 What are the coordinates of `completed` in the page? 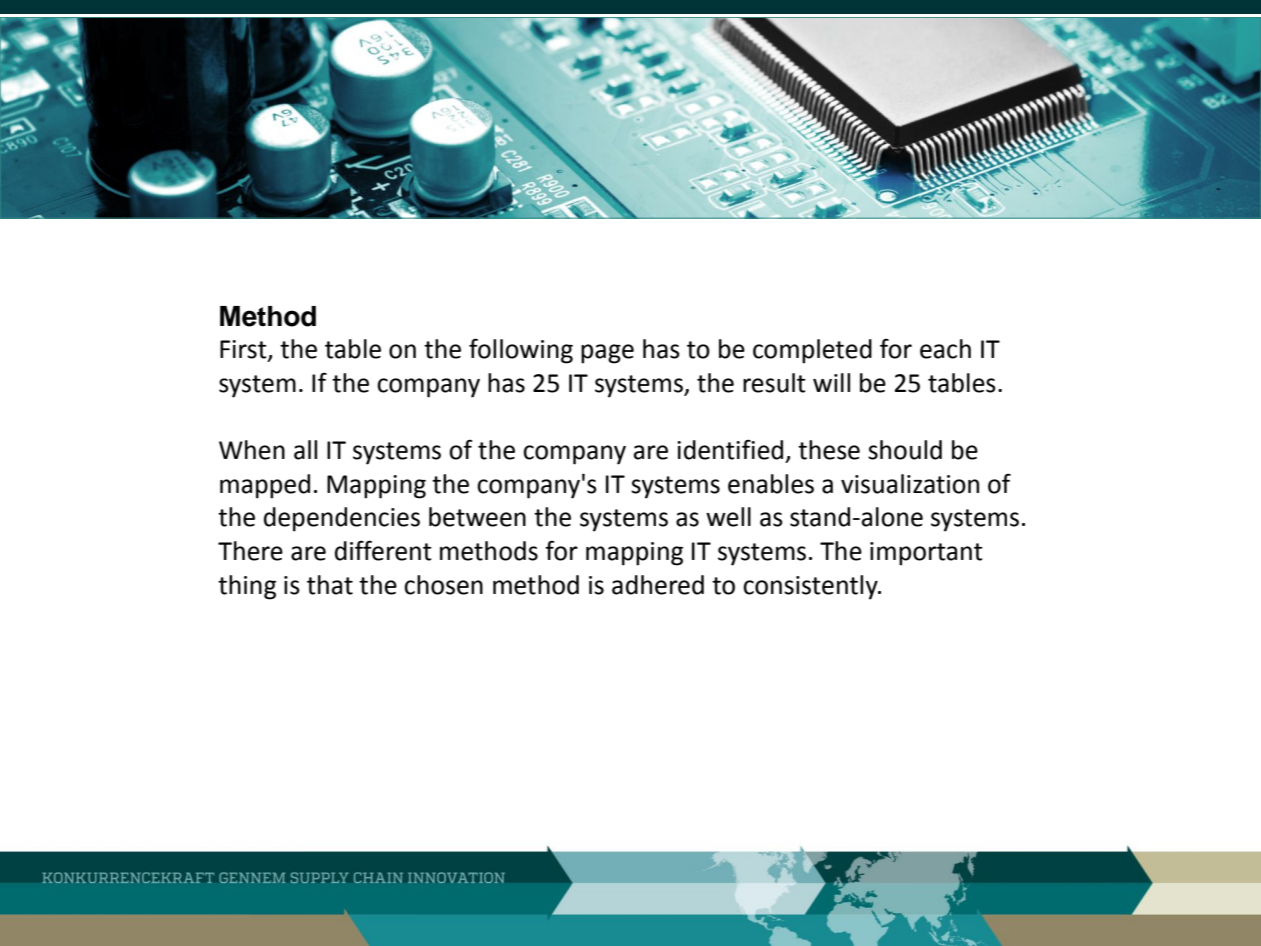 It's located at (812, 351).
